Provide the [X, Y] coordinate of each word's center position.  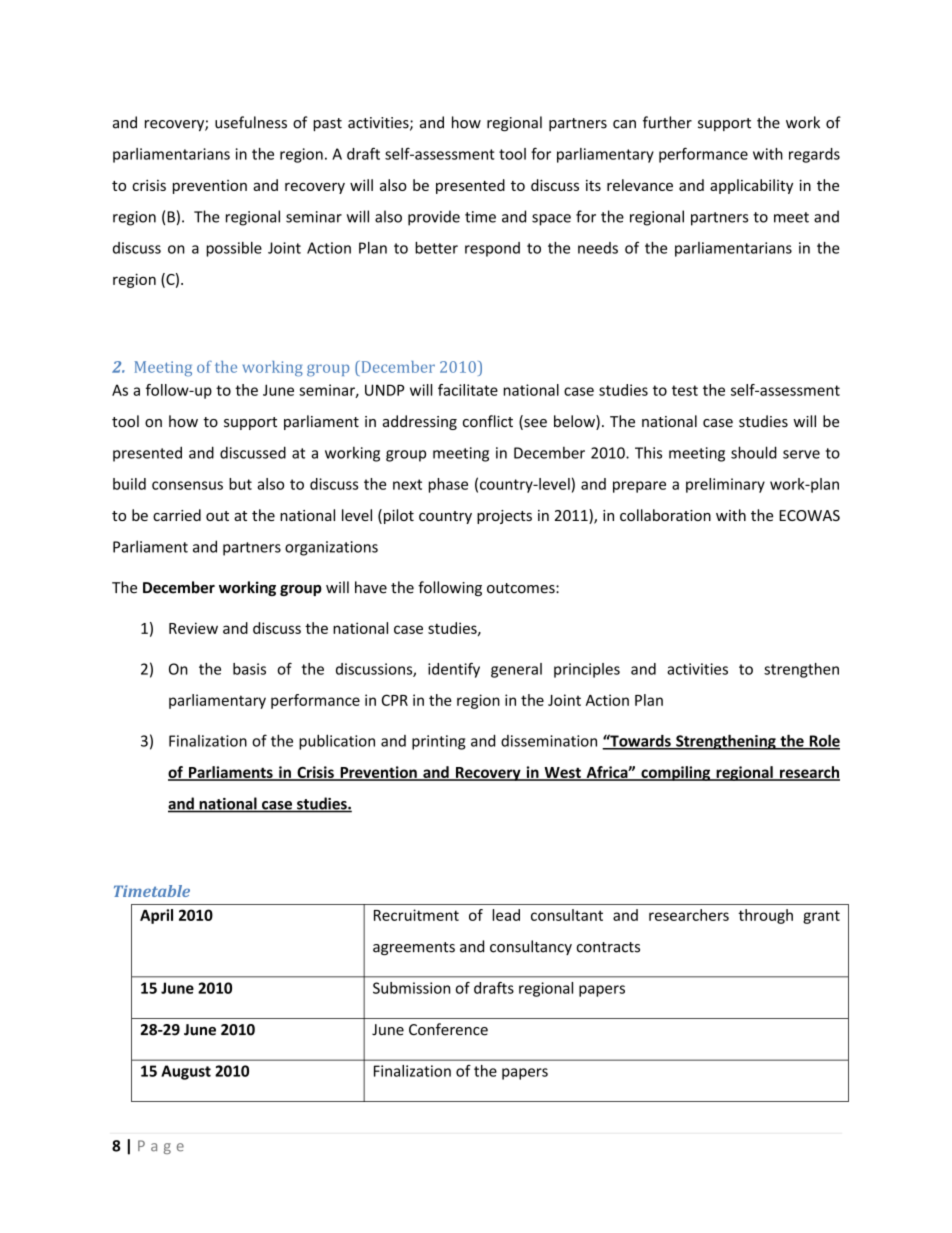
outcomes [522, 588]
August [186, 1072]
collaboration [665, 515]
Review [193, 628]
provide [434, 218]
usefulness [251, 122]
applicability [751, 186]
